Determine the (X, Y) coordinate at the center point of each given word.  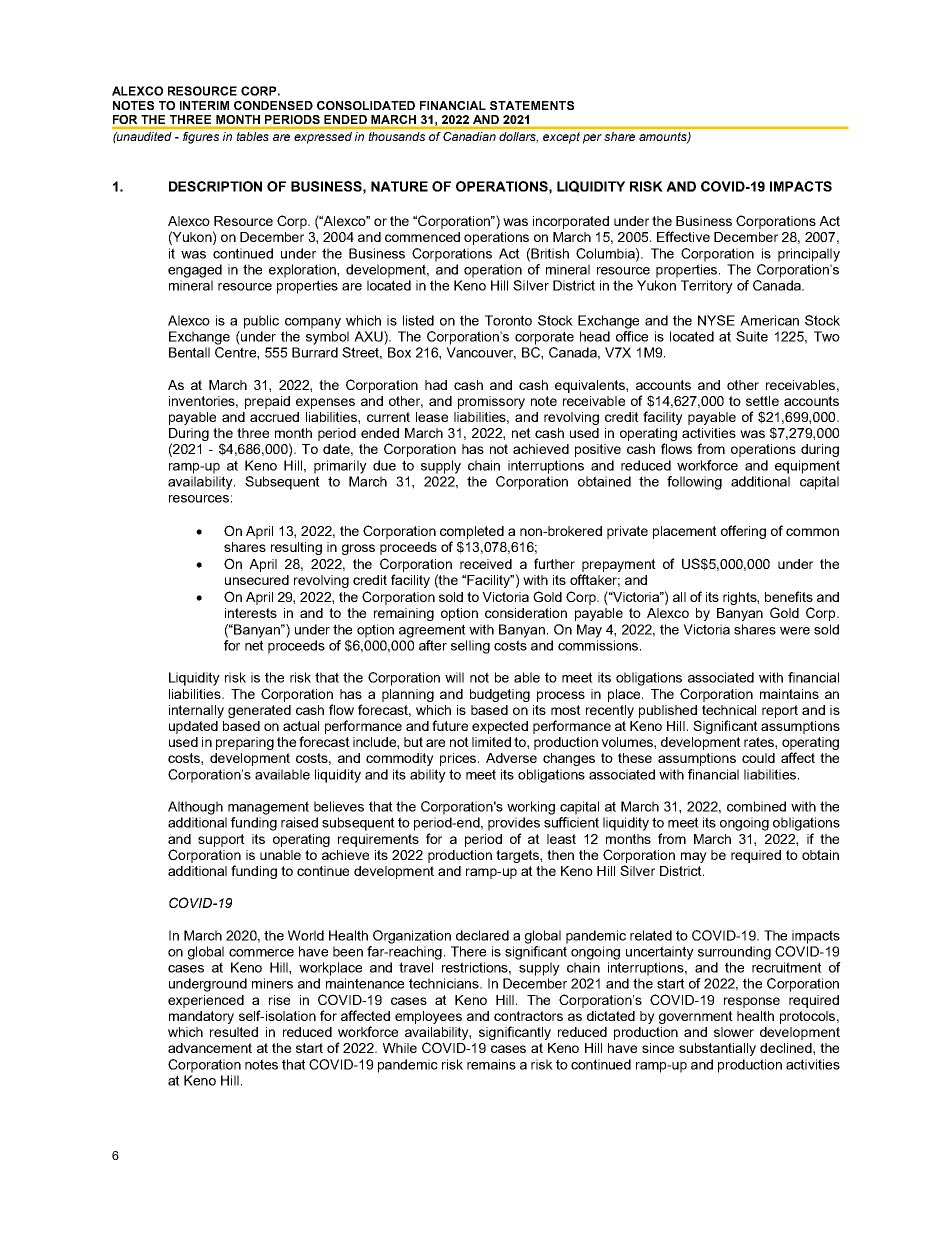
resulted (234, 1032)
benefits (789, 596)
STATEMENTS (532, 105)
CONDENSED (273, 105)
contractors (528, 1016)
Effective (683, 236)
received (486, 564)
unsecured (257, 580)
